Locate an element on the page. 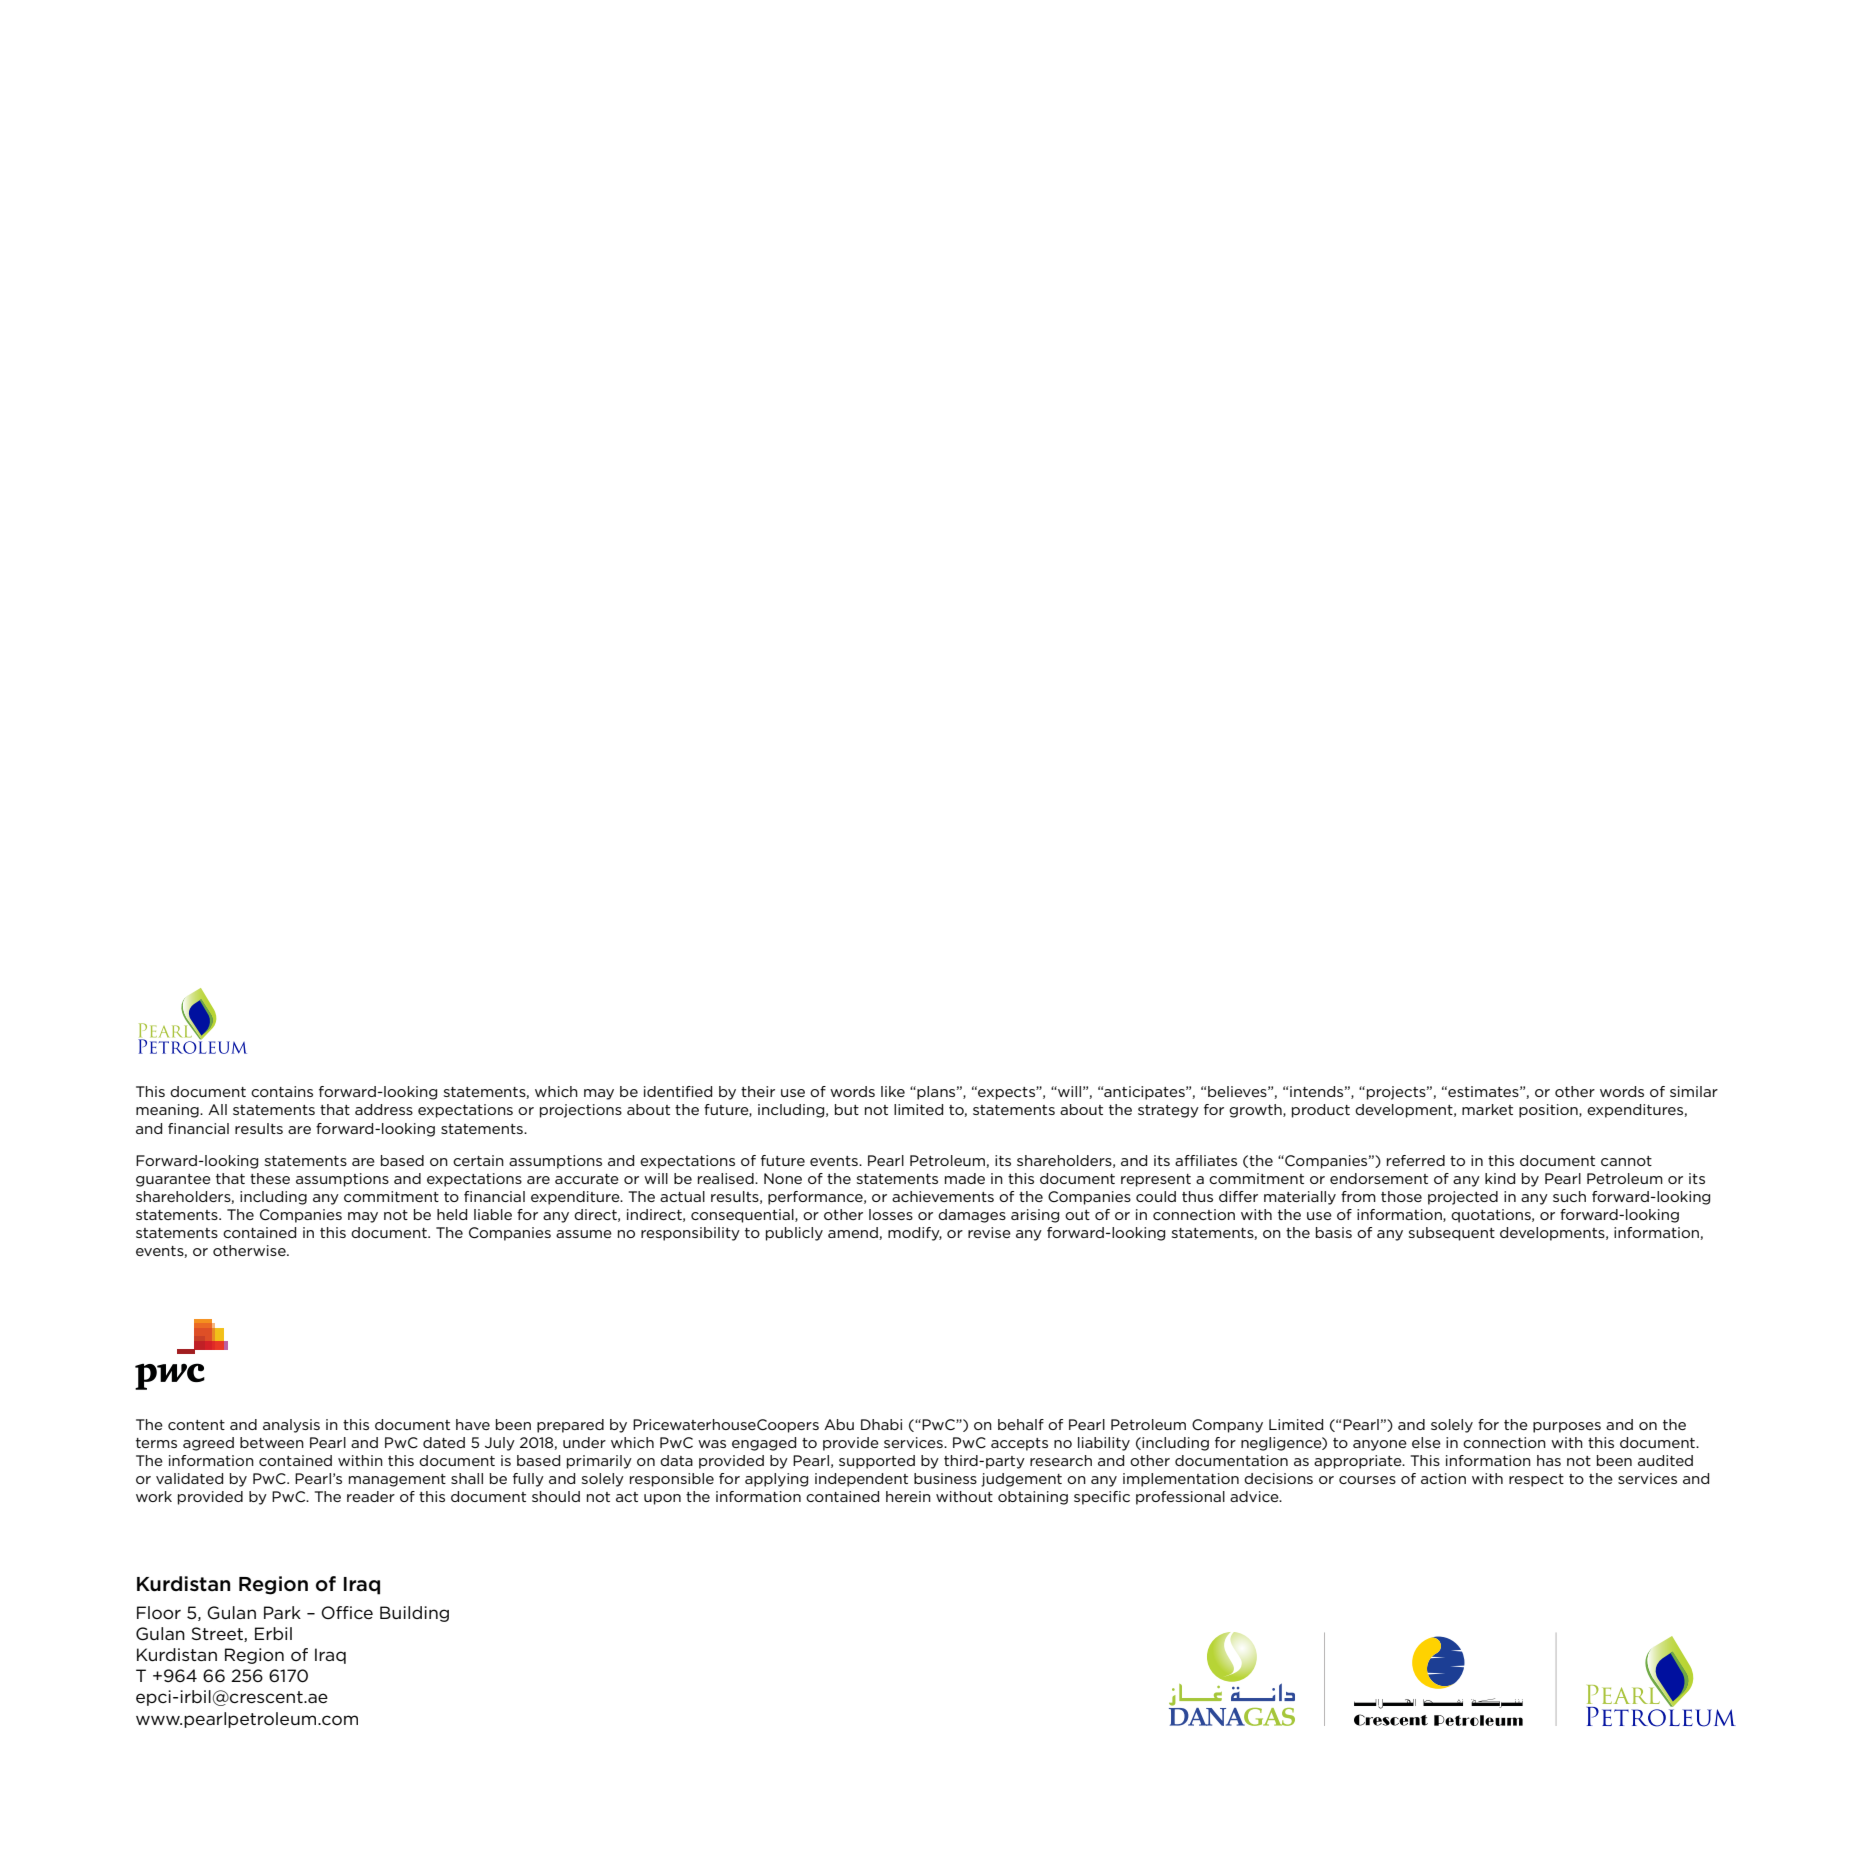 The height and width of the image is (1853, 1853). Office is located at coordinates (347, 1612).
